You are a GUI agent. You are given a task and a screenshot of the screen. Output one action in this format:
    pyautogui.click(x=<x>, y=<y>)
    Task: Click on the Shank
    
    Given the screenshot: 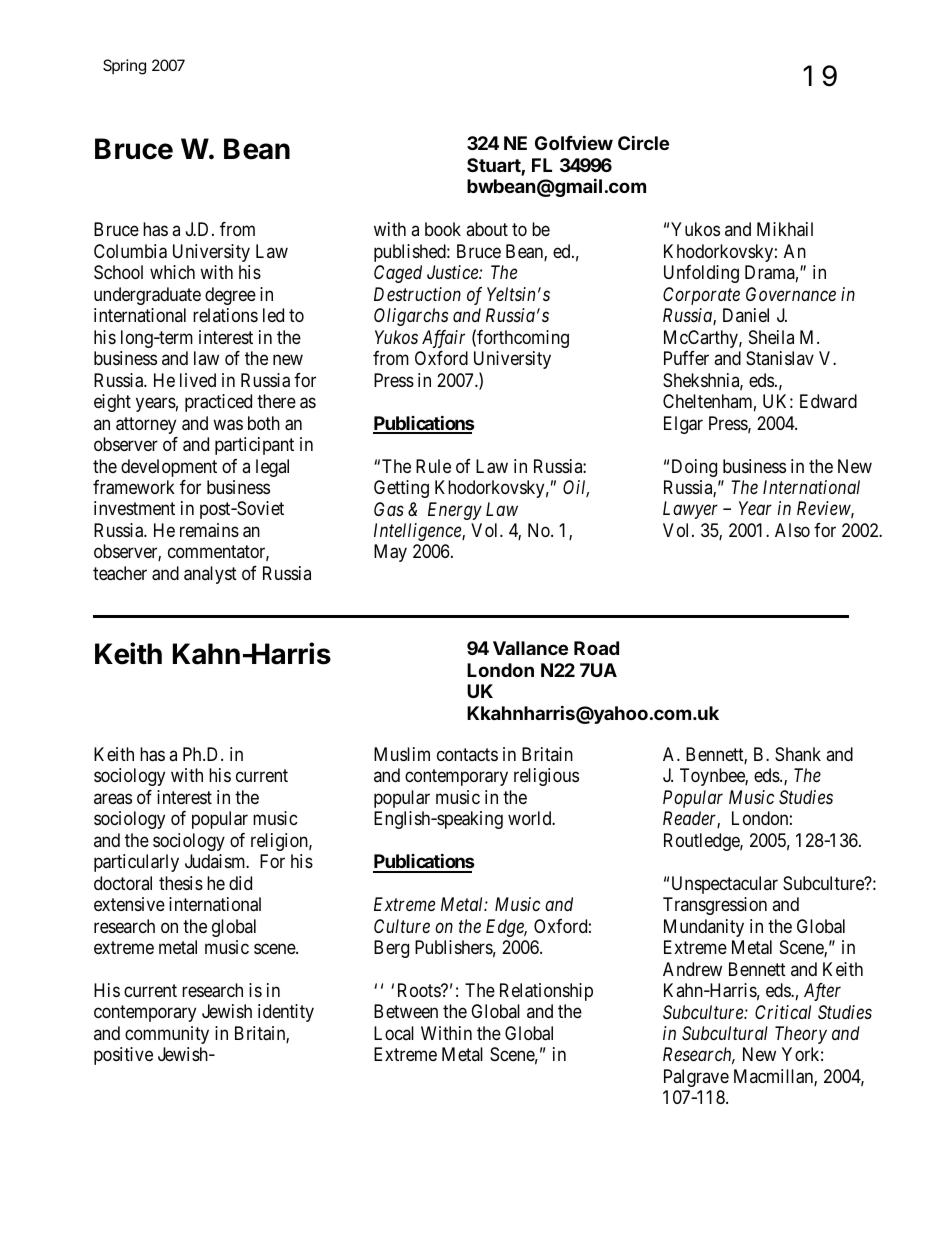 What is the action you would take?
    pyautogui.click(x=798, y=754)
